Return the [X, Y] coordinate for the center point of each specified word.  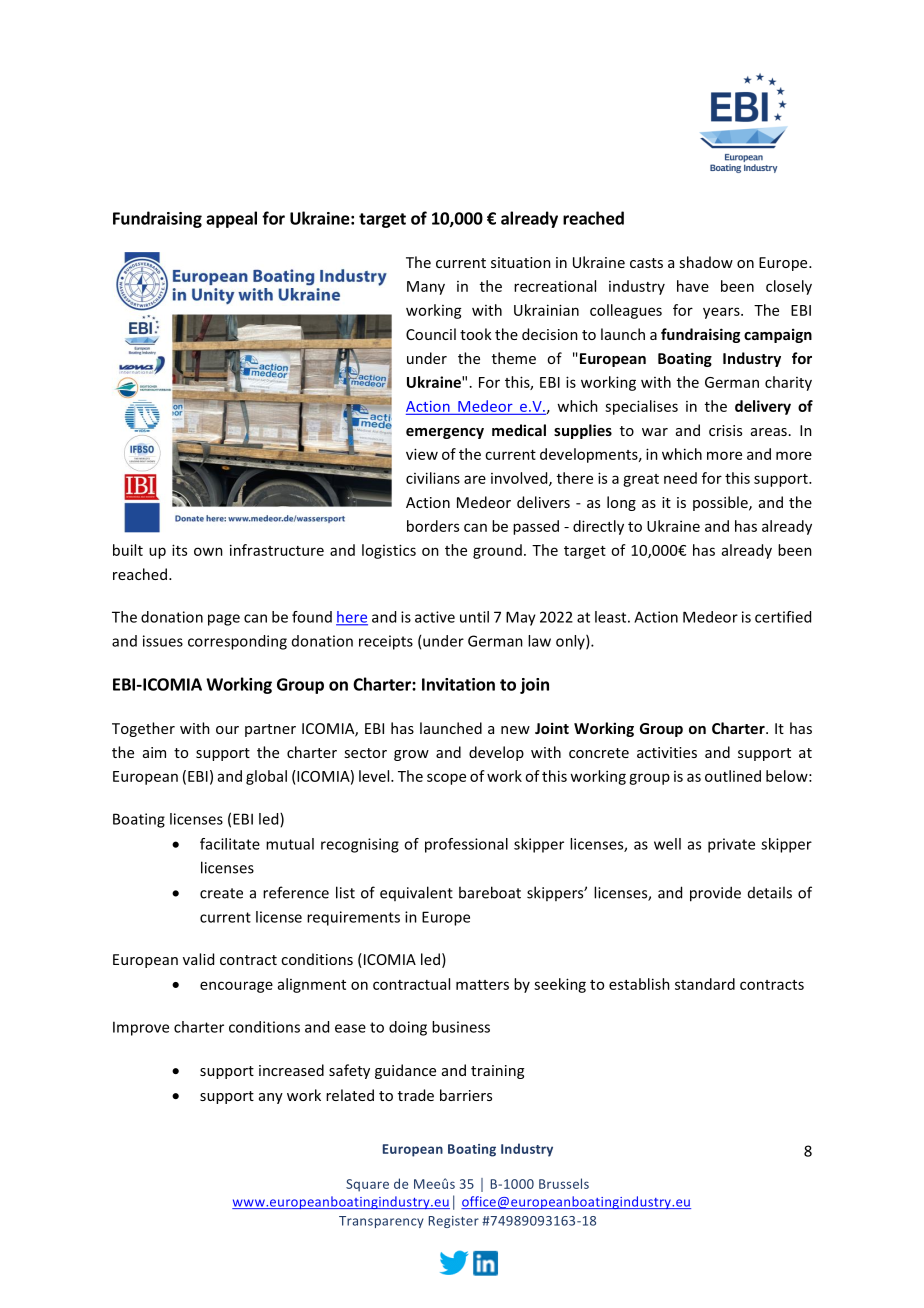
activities [667, 752]
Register [454, 1222]
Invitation [458, 684]
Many [426, 288]
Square [367, 1185]
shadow [706, 262]
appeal [231, 219]
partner [270, 730]
